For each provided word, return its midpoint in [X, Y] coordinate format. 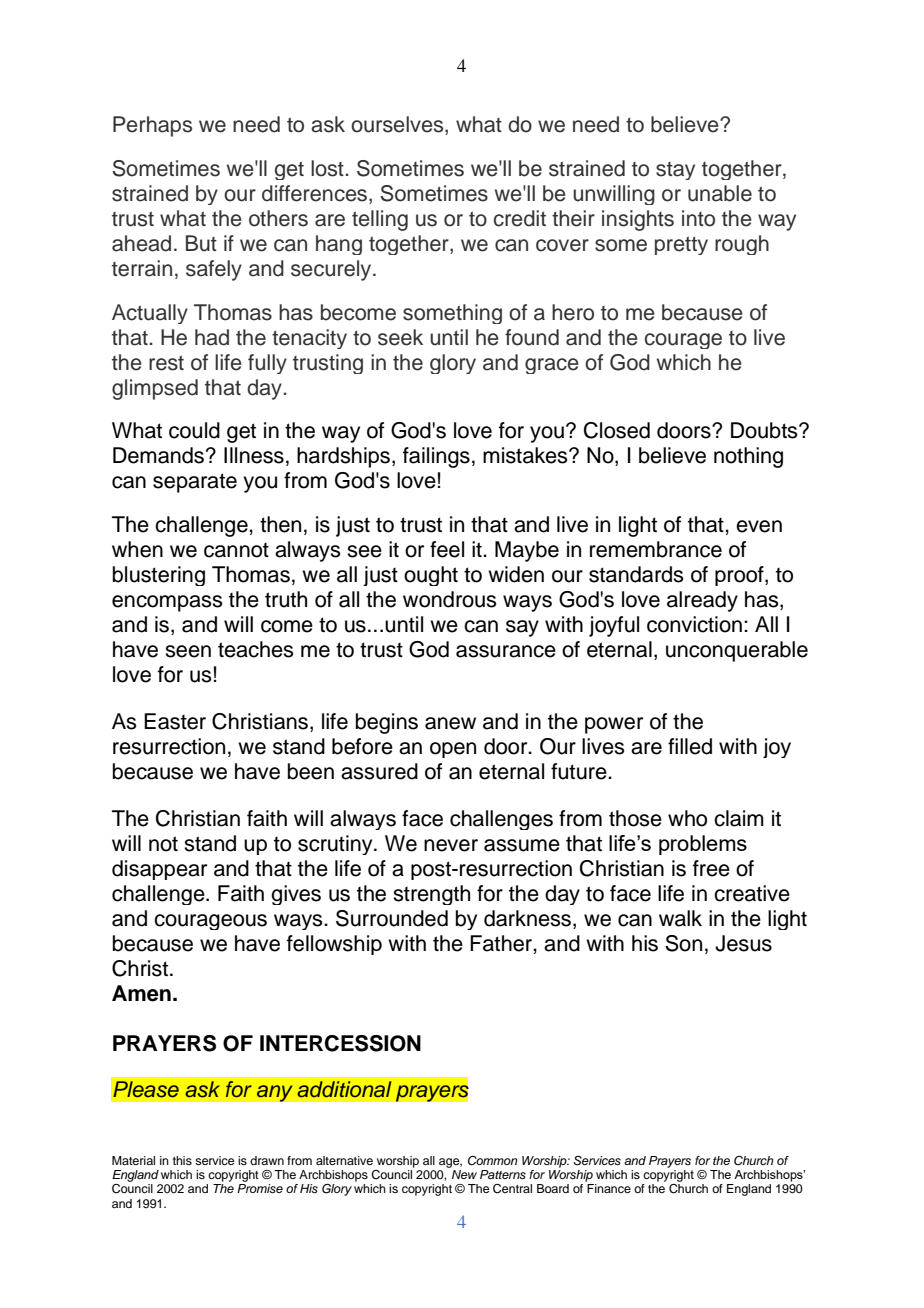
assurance [506, 651]
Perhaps [152, 126]
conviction [694, 624]
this [182, 1160]
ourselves [398, 125]
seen [188, 651]
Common [493, 1161]
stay [675, 171]
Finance [609, 1188]
